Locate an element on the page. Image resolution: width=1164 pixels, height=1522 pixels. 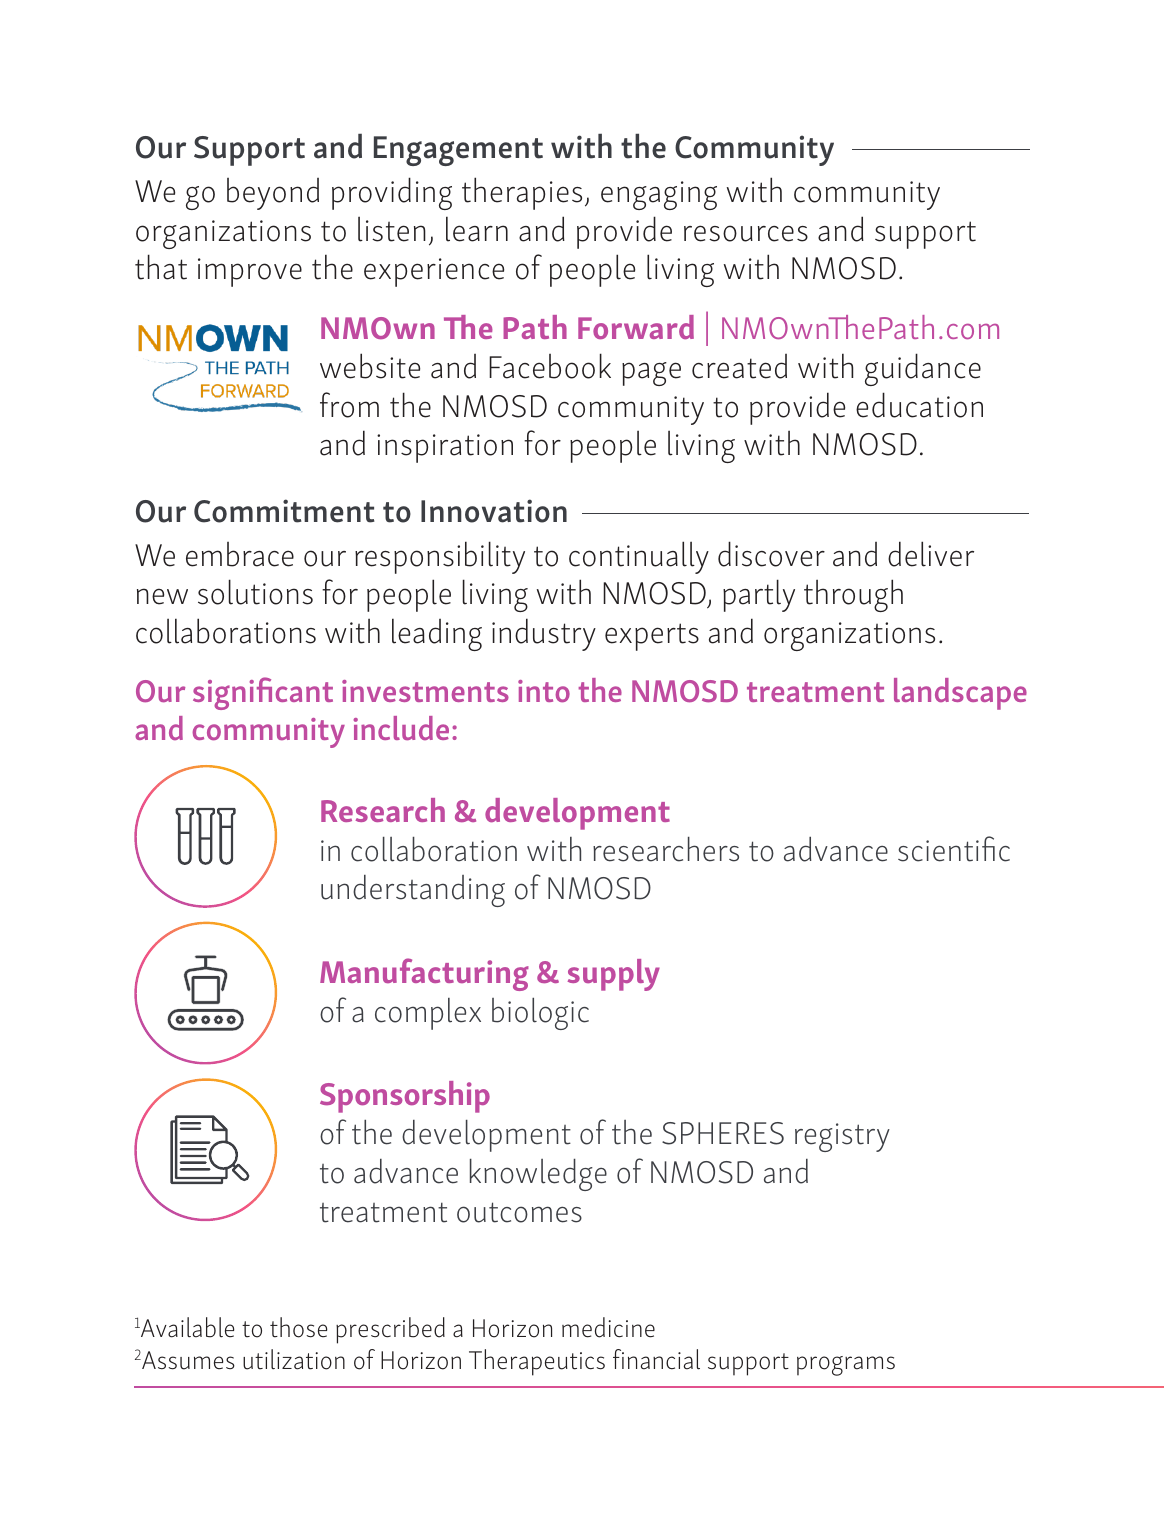
significant is located at coordinates (263, 693).
